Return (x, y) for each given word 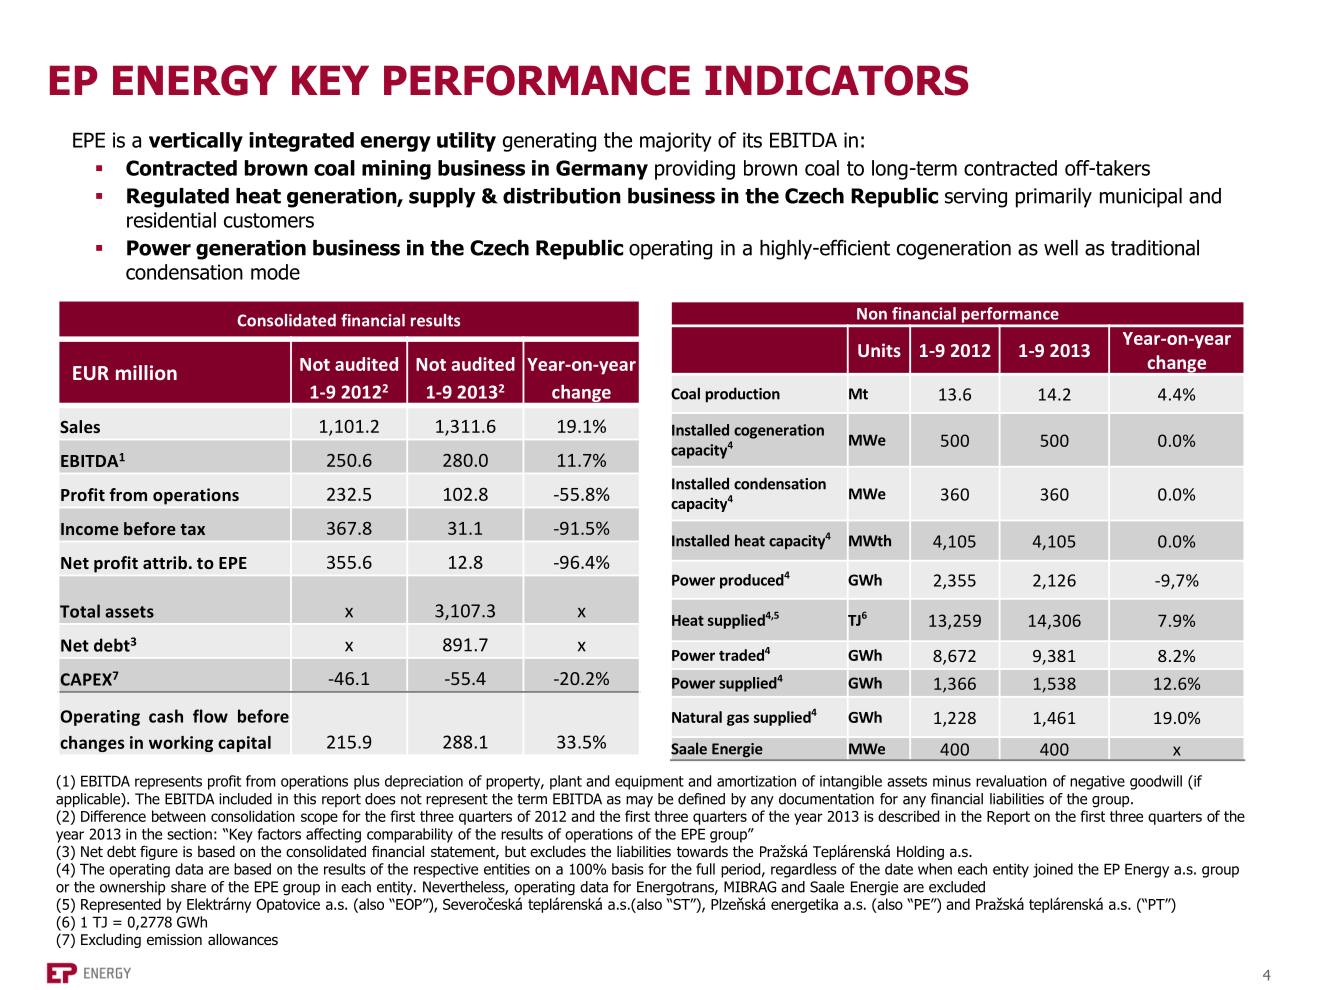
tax (193, 529)
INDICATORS (837, 80)
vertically (196, 142)
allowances (243, 940)
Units (879, 350)
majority (676, 142)
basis (628, 869)
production (743, 395)
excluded (957, 887)
